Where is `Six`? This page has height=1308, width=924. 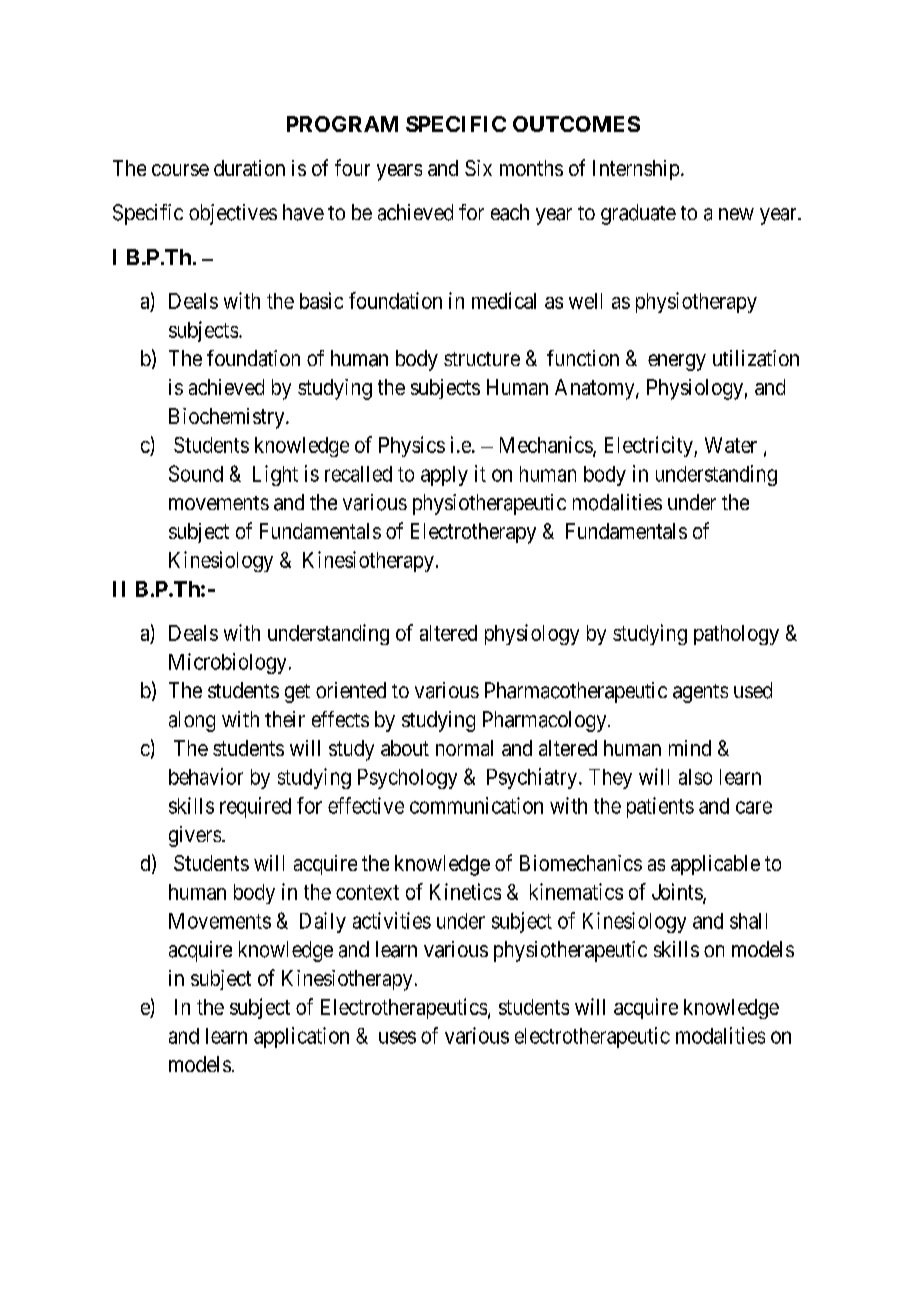 Six is located at coordinates (478, 168).
